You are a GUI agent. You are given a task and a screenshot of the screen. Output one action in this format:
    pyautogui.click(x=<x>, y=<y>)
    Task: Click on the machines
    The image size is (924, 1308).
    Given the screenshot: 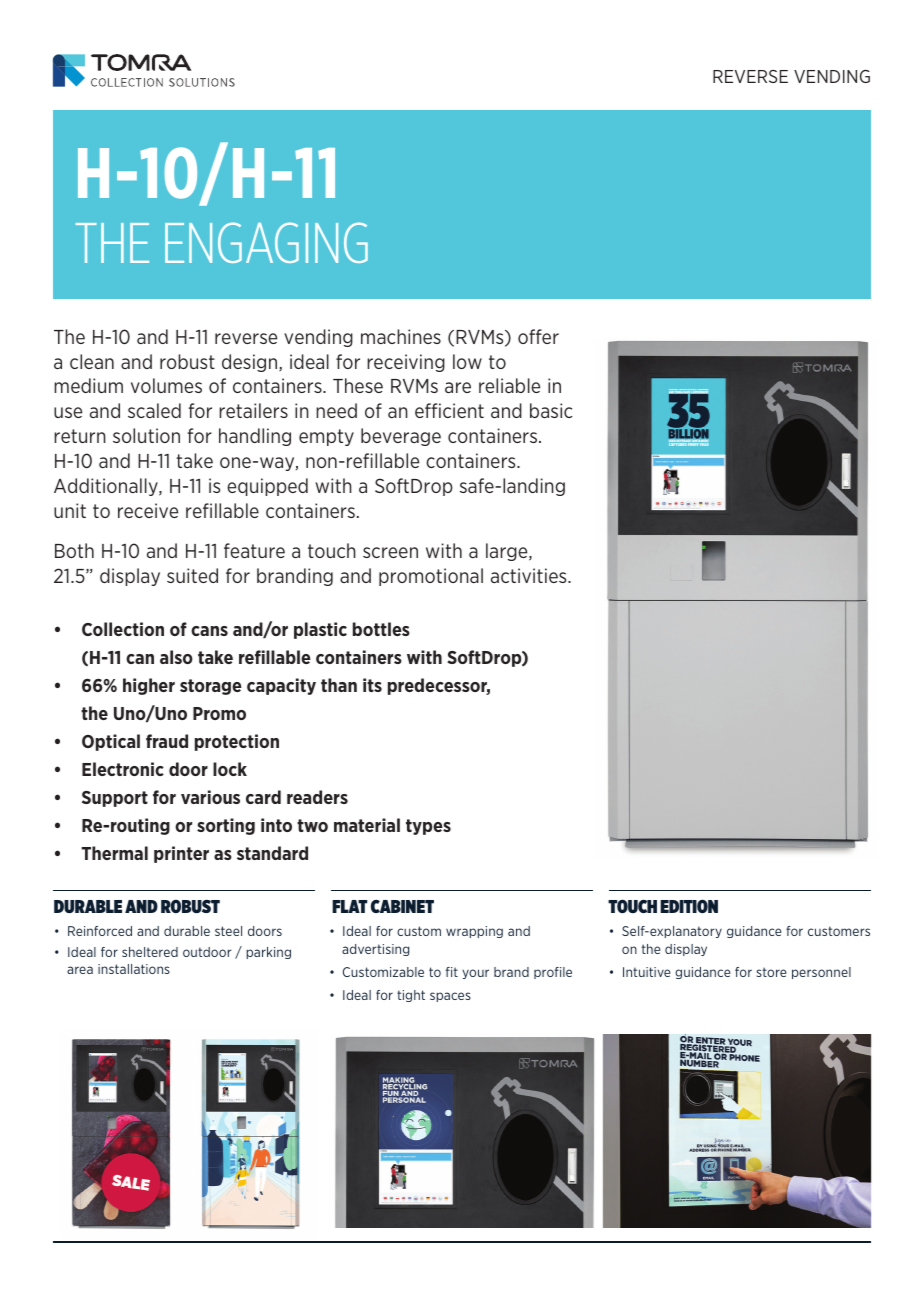 What is the action you would take?
    pyautogui.click(x=401, y=336)
